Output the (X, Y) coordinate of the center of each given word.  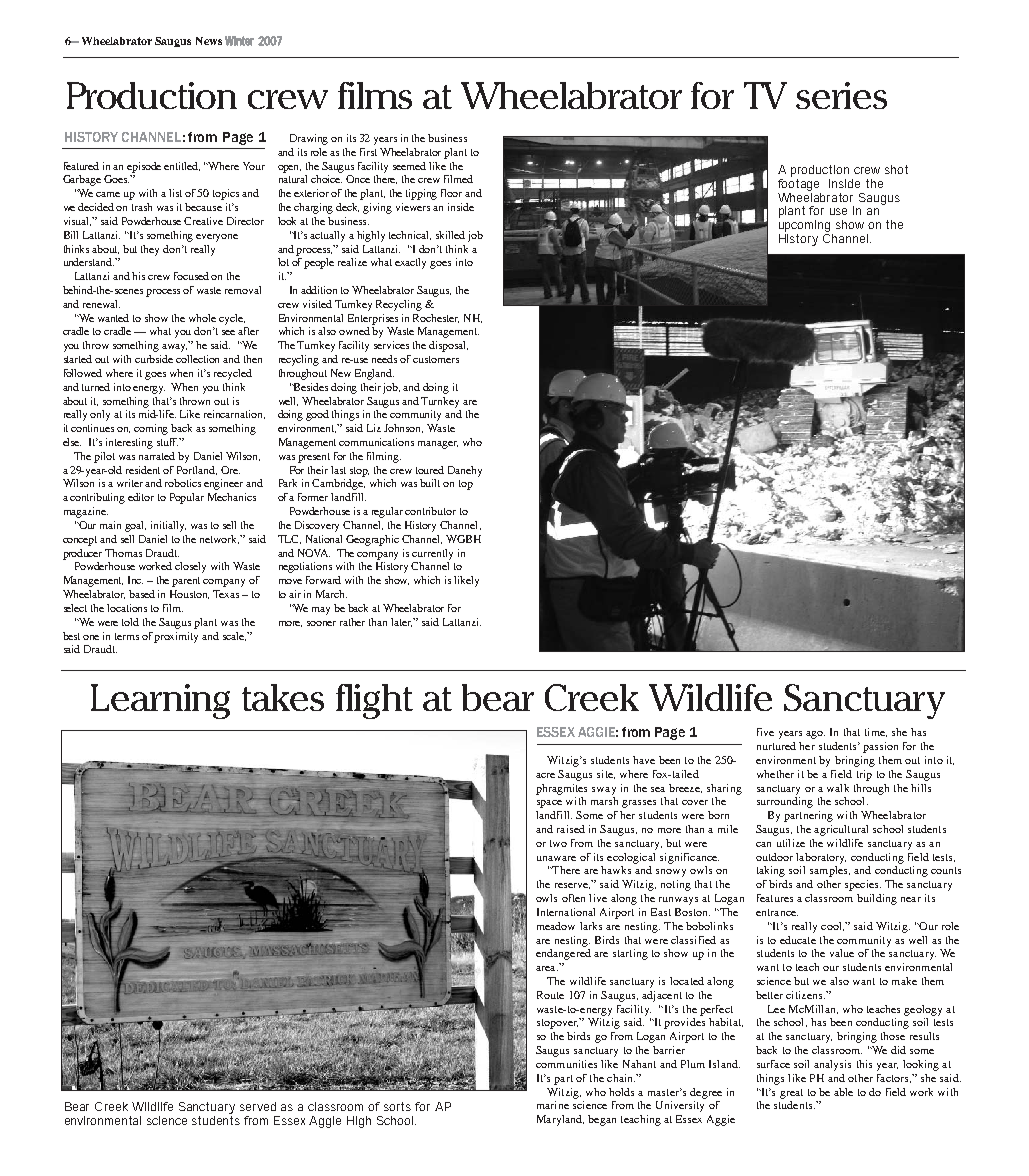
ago (815, 735)
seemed (409, 166)
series (841, 95)
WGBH (463, 539)
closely (190, 567)
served (258, 1106)
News (209, 41)
